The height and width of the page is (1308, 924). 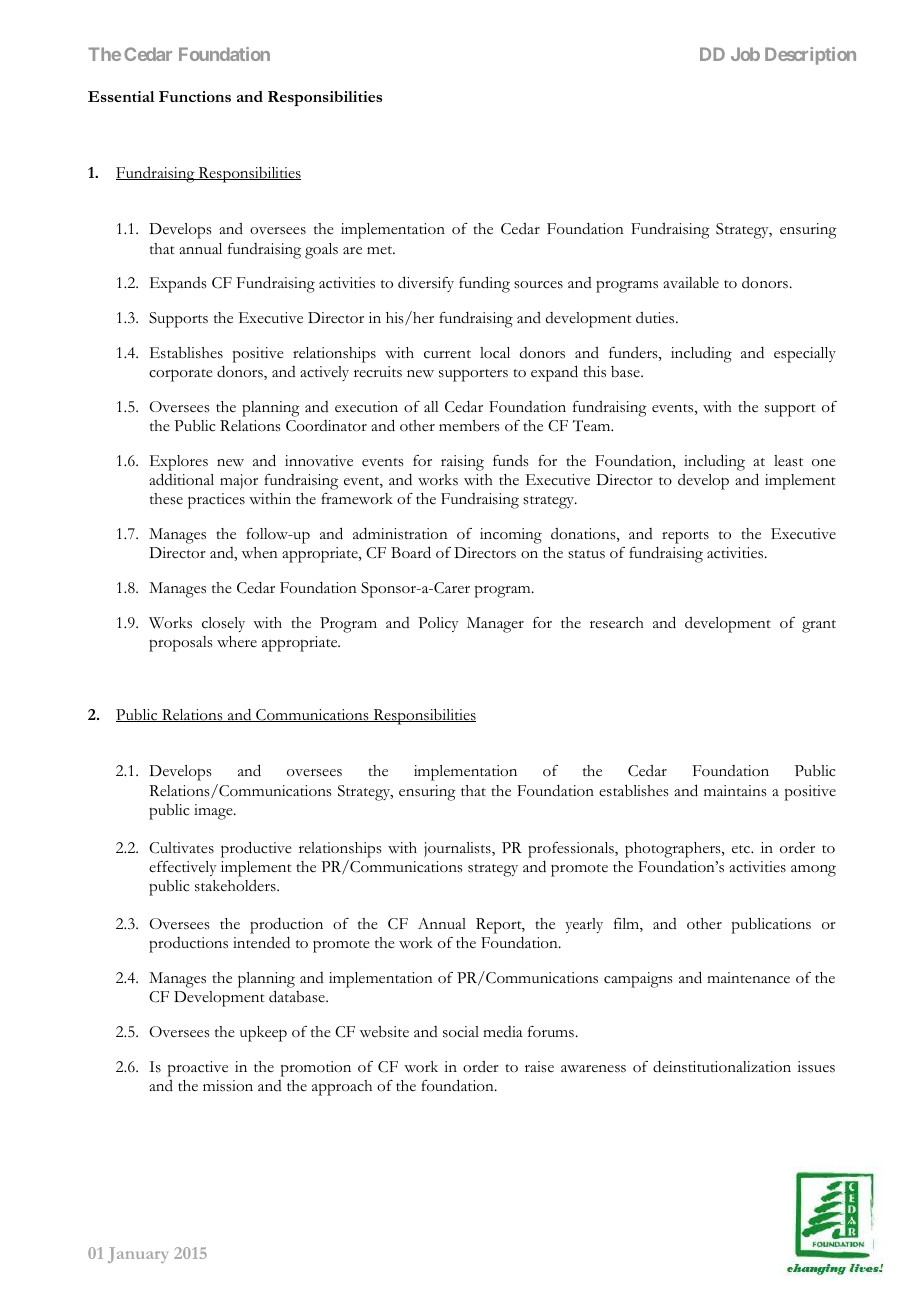 I want to click on January, so click(x=138, y=1255).
